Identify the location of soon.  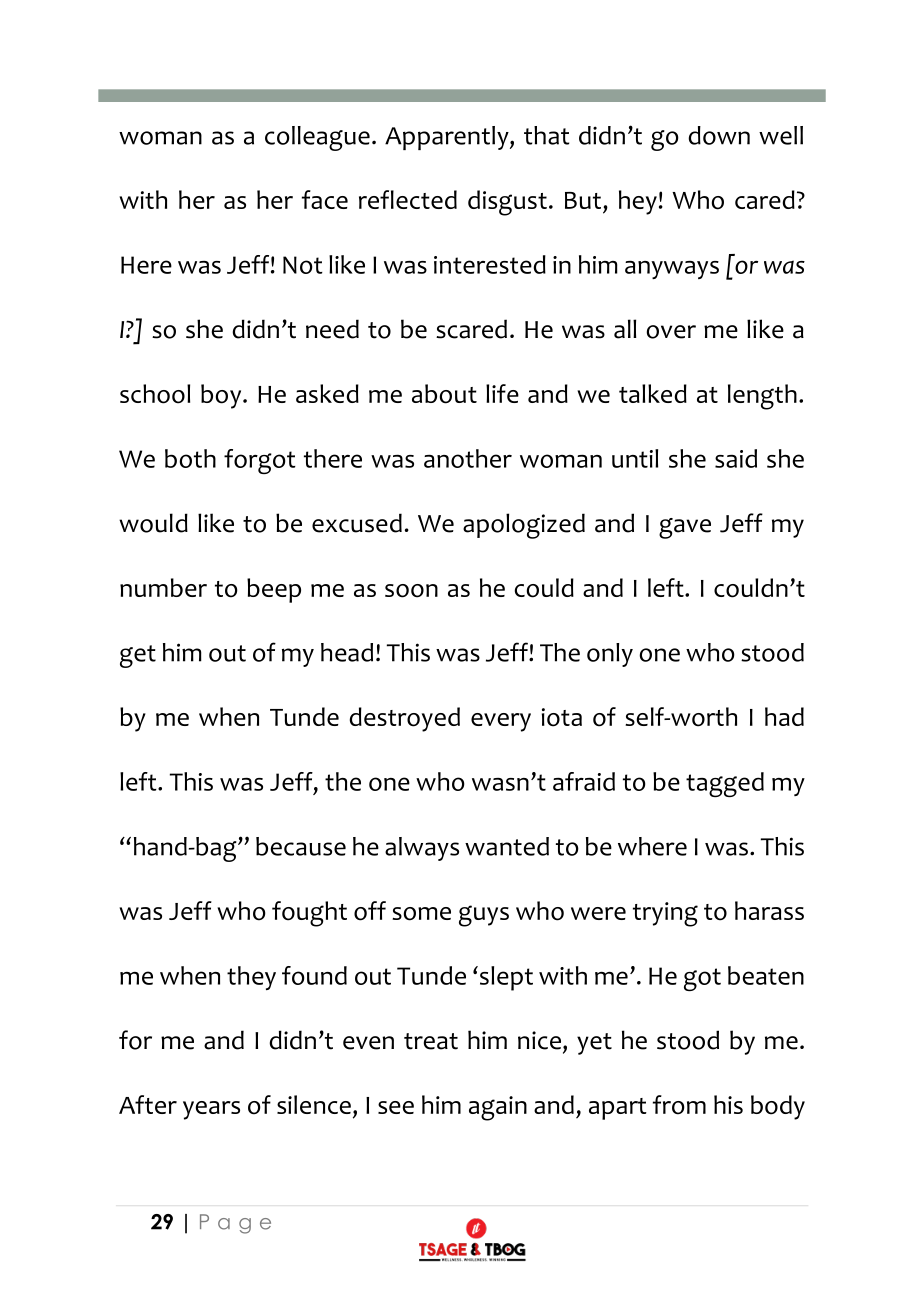
(411, 591).
